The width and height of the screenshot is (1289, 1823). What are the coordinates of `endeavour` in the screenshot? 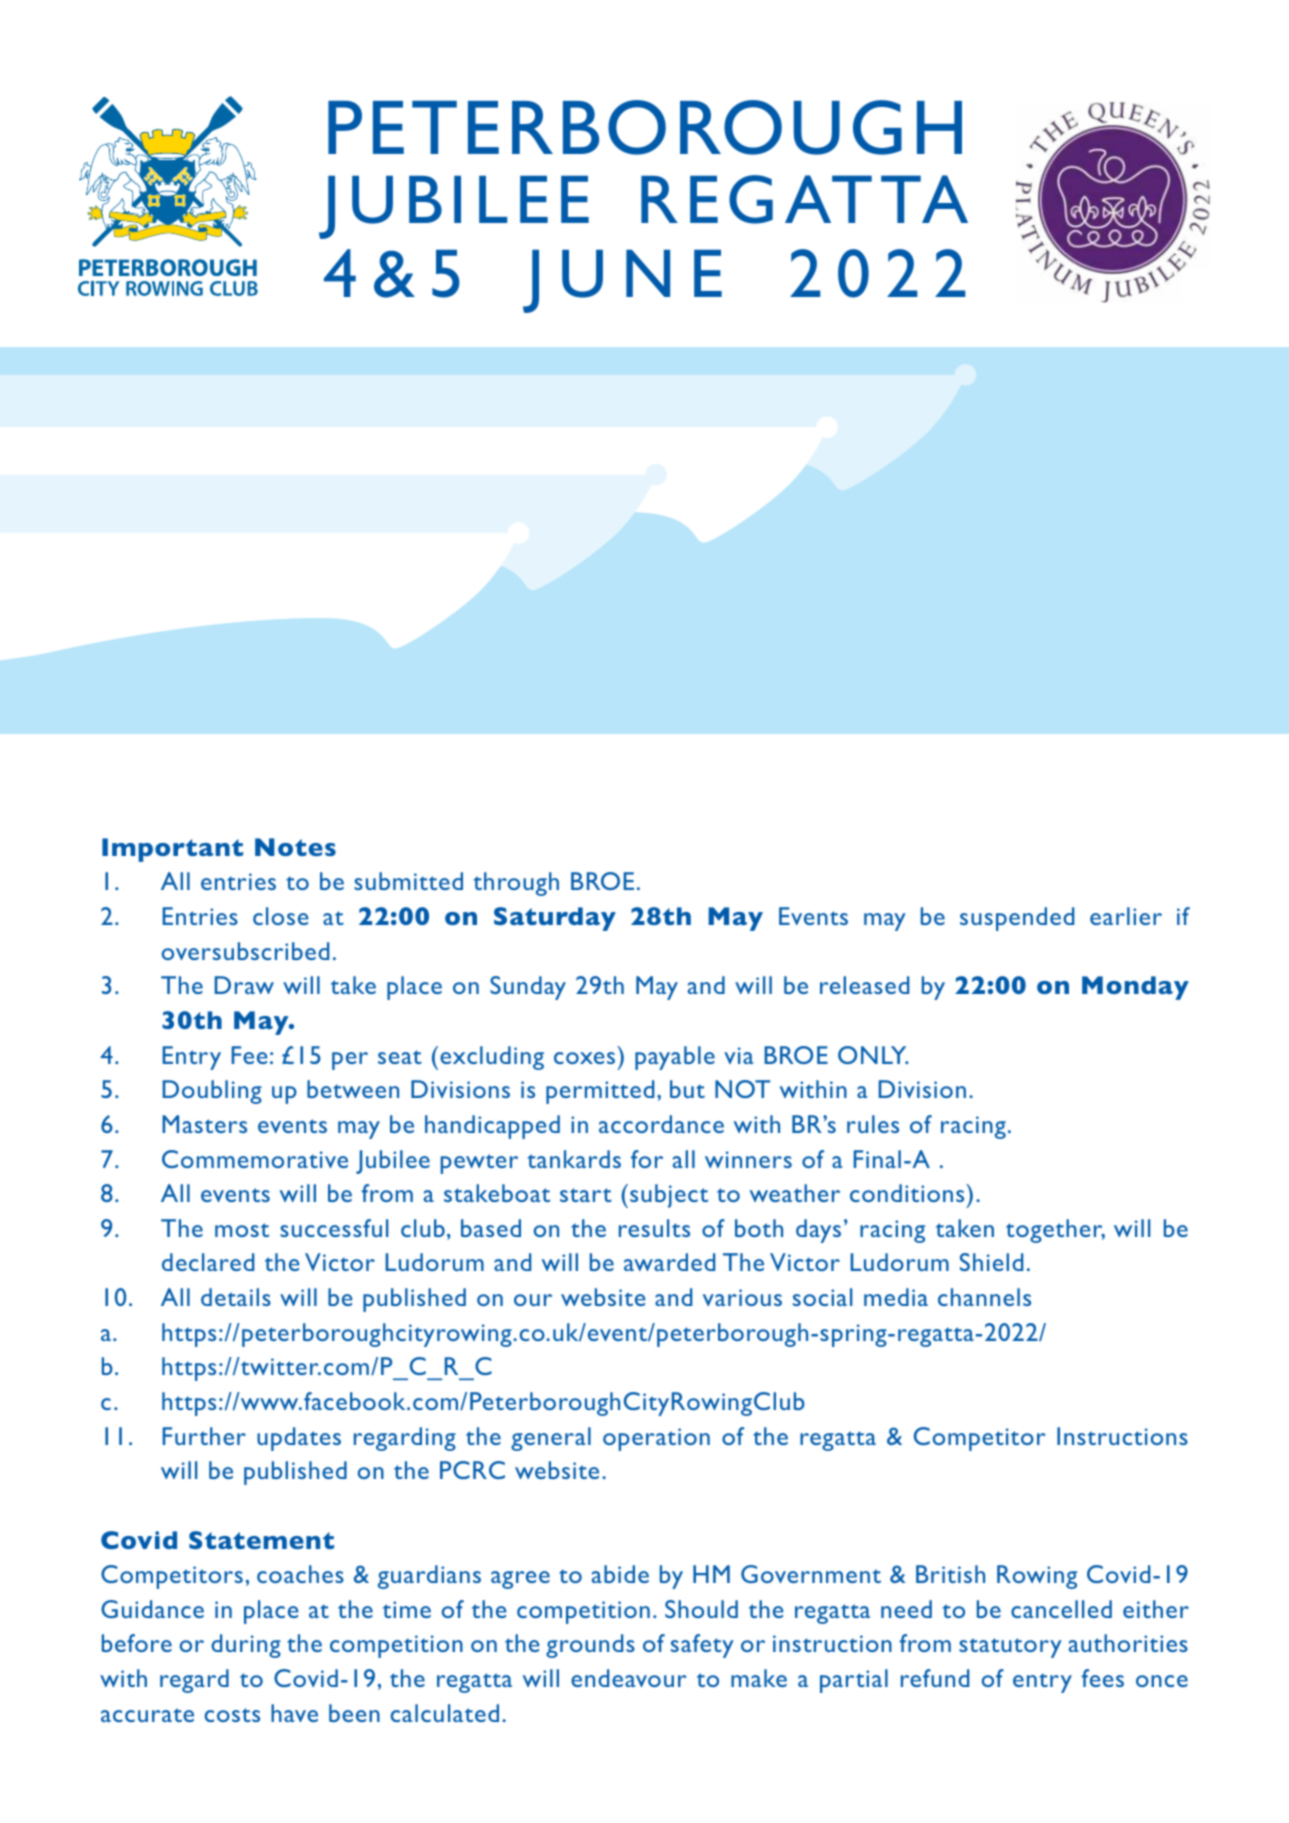 It's located at (629, 1678).
